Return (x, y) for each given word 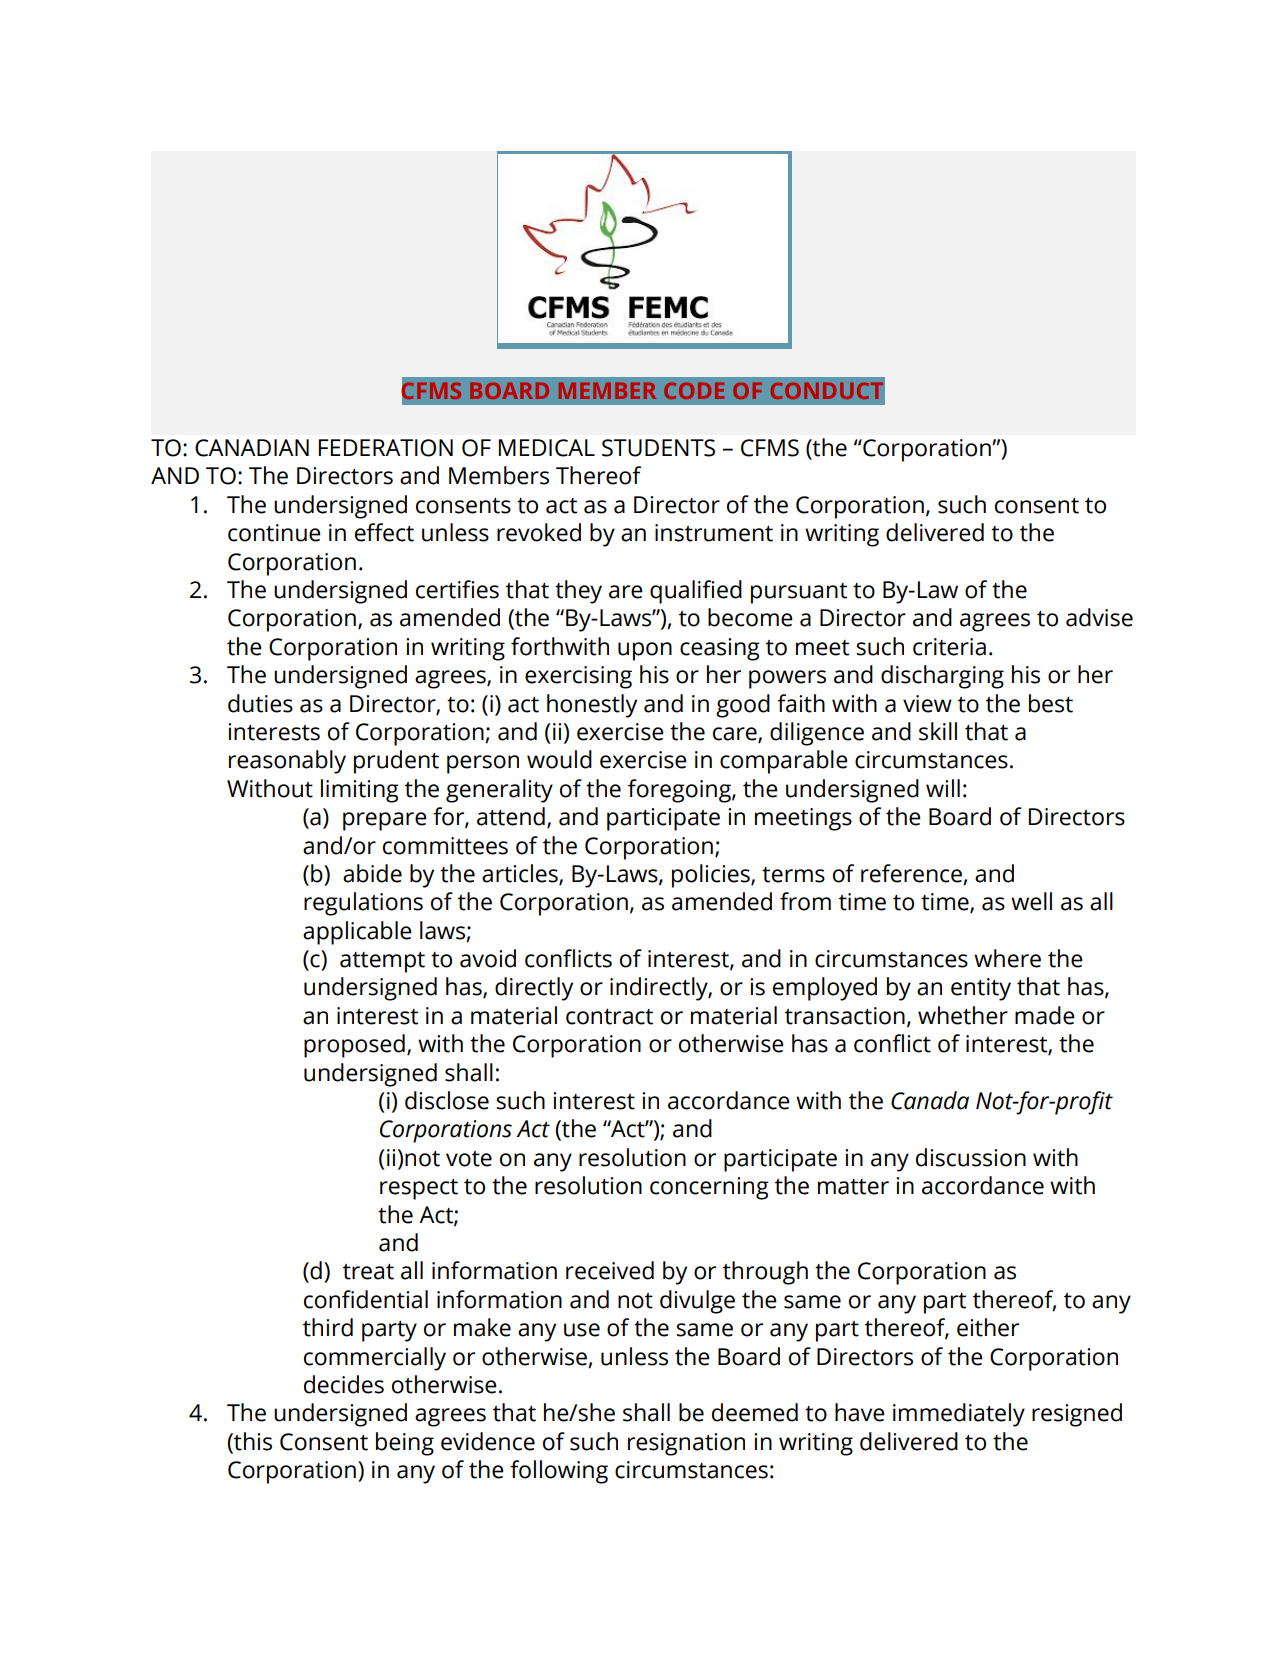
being (405, 1444)
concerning (709, 1188)
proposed (354, 1046)
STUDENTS (658, 448)
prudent (396, 762)
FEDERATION (386, 448)
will (943, 788)
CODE (694, 390)
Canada (930, 1100)
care (736, 735)
